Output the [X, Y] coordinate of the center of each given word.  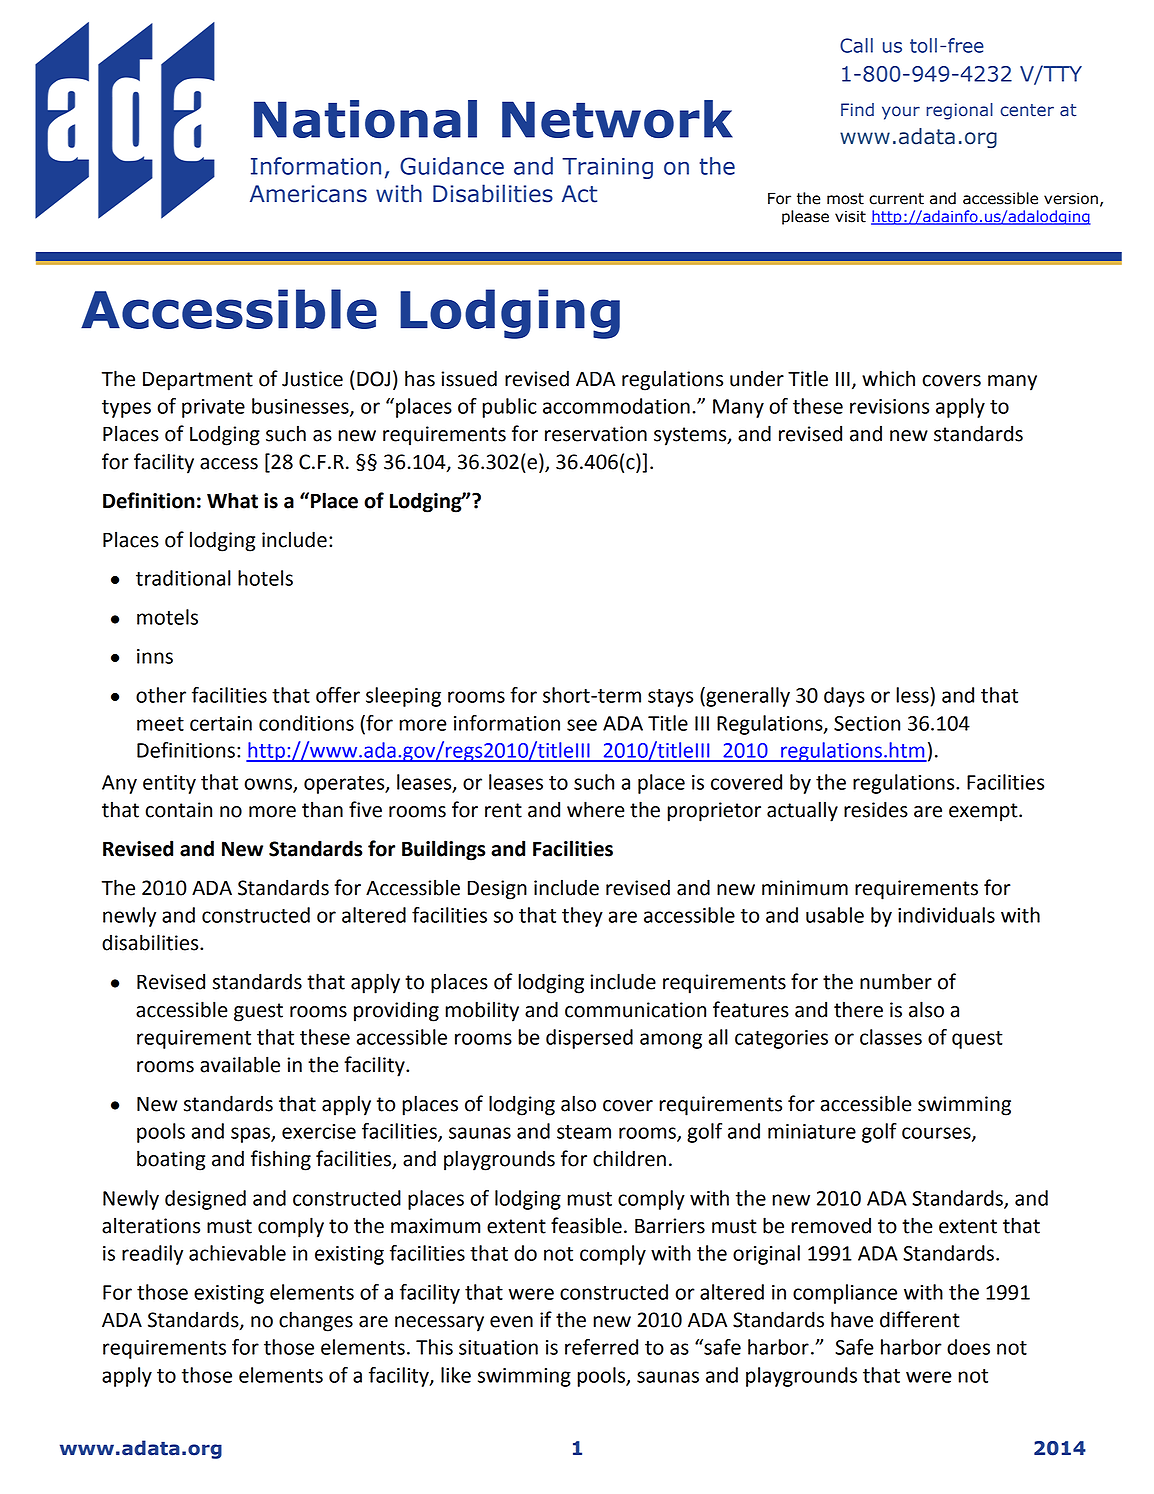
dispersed [589, 1039]
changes [316, 1321]
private [213, 408]
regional [959, 111]
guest [258, 1012]
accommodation [616, 406]
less [913, 695]
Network [617, 119]
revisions [889, 406]
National [365, 119]
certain [221, 723]
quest [977, 1040]
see [582, 725]
